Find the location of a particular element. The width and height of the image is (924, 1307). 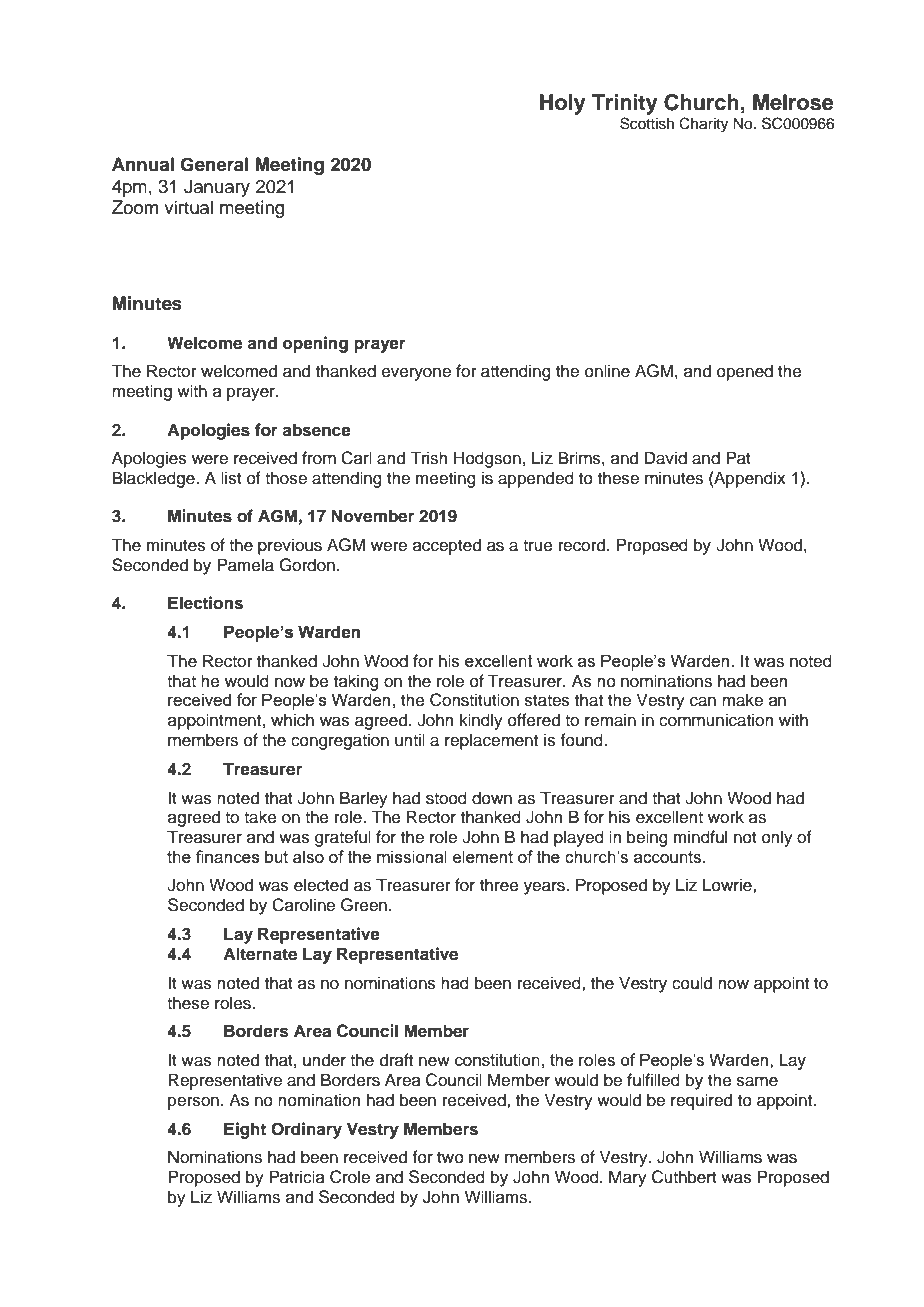

list is located at coordinates (231, 478).
